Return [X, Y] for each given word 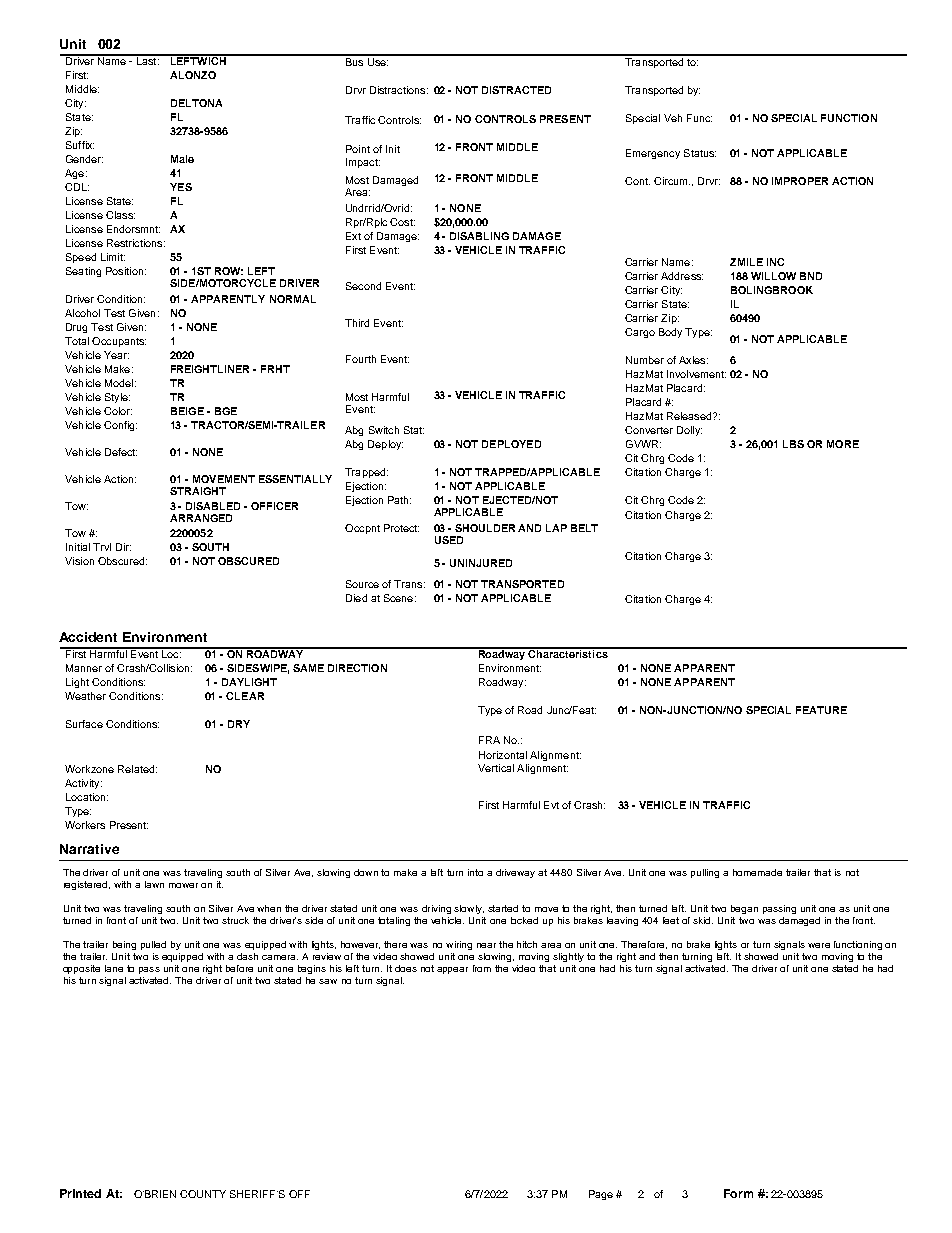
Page [601, 1195]
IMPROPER [800, 181]
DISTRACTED [516, 90]
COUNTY [203, 1194]
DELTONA [196, 103]
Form [738, 1193]
